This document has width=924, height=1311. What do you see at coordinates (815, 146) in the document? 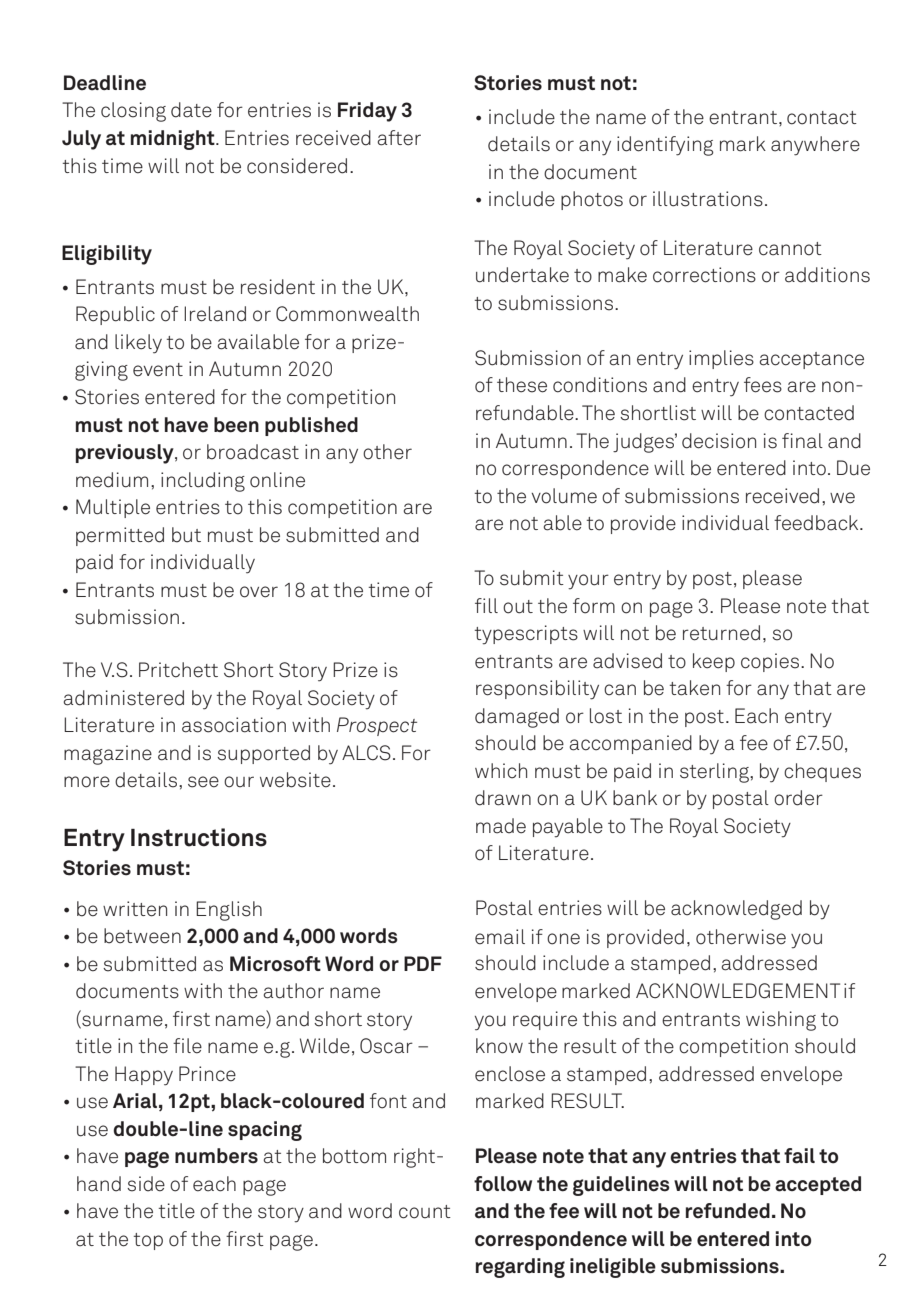
I see `anywhere` at bounding box center [815, 146].
